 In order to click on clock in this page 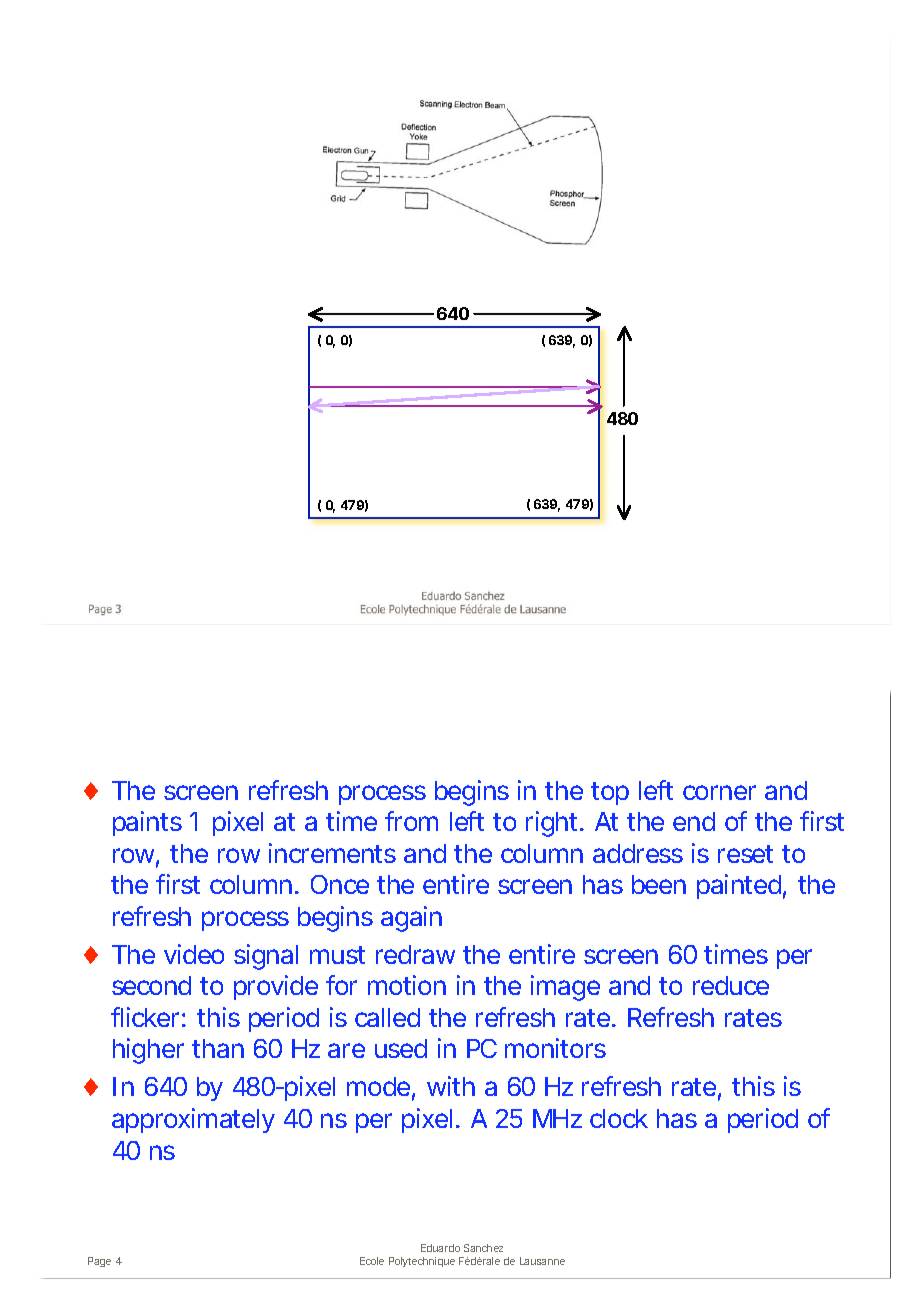, I will do `click(619, 1118)`.
